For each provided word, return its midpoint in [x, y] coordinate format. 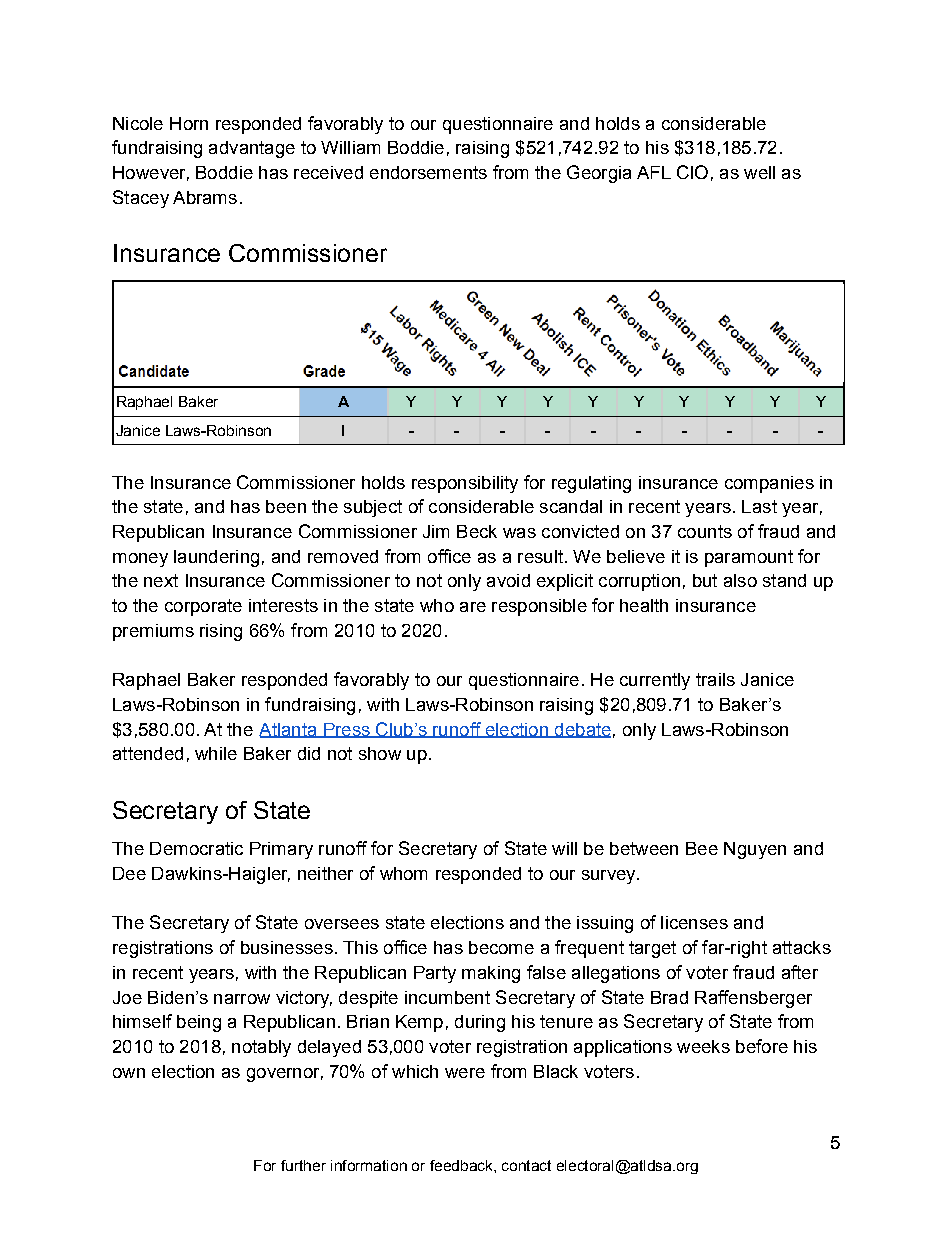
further [303, 1165]
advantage [252, 149]
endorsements [428, 172]
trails [715, 679]
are [473, 607]
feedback [462, 1165]
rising [221, 632]
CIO [692, 172]
